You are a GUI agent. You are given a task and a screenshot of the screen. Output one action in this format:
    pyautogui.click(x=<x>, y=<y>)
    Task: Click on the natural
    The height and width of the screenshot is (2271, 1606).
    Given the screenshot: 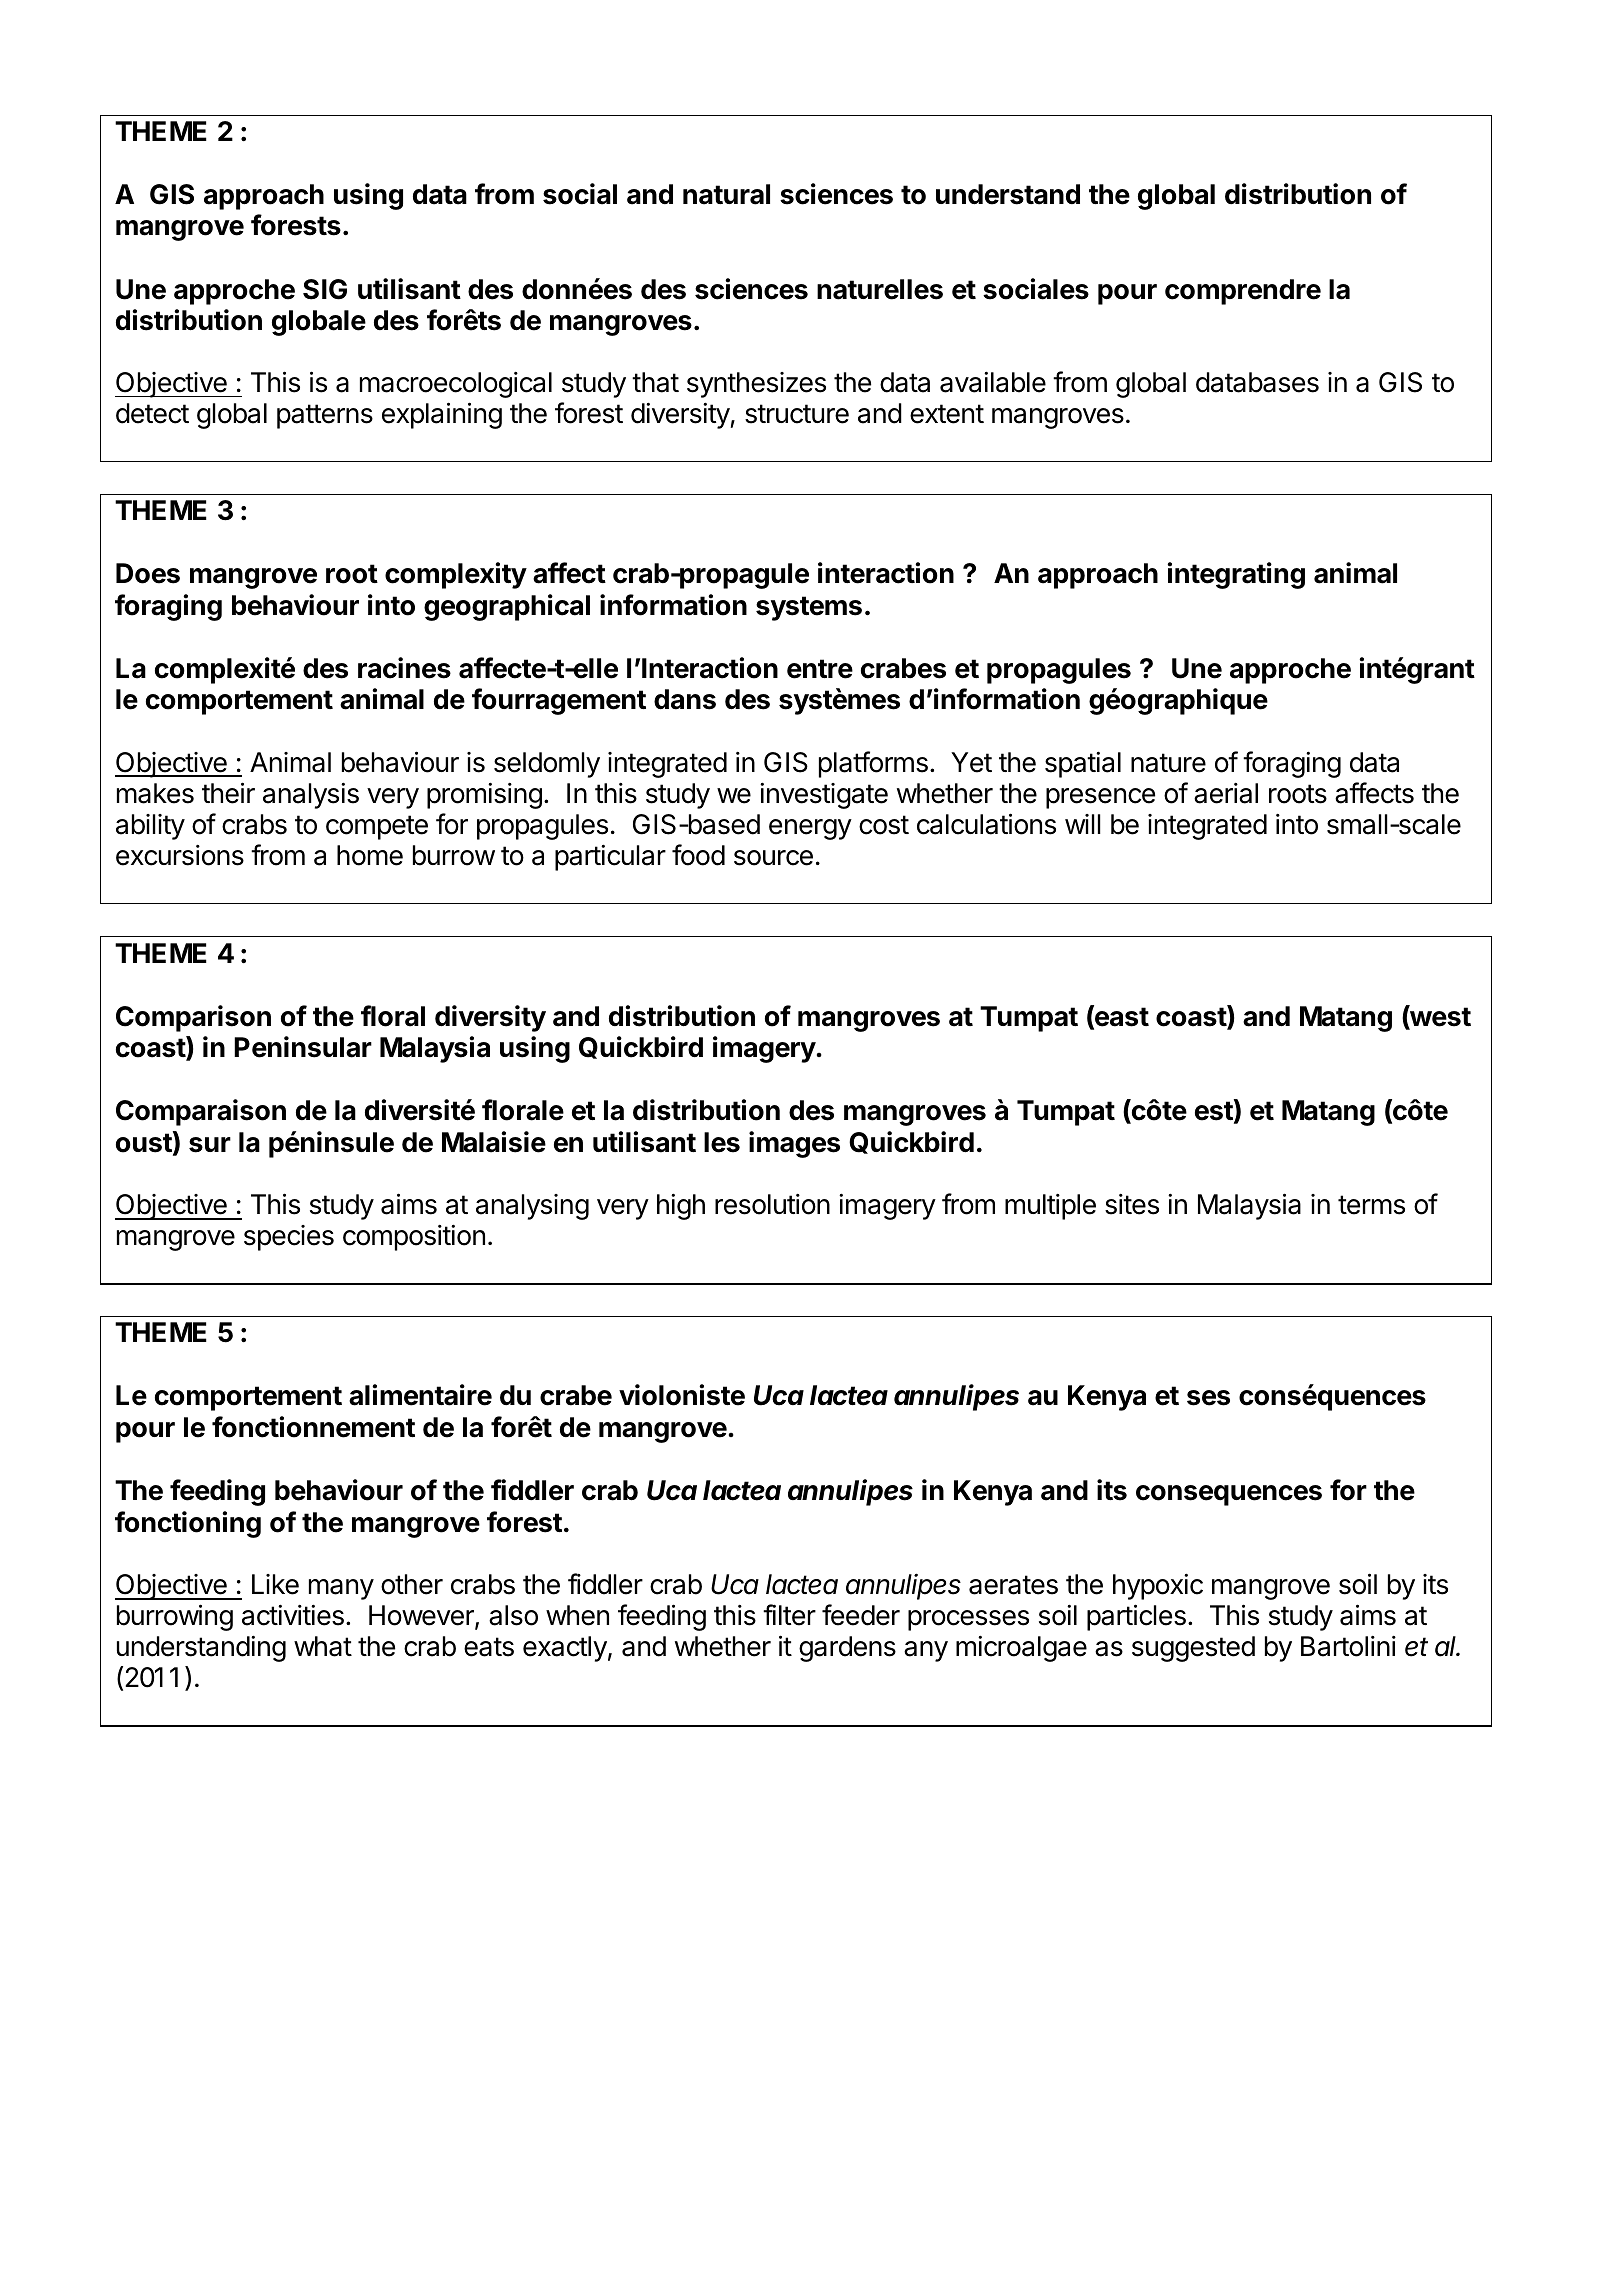 What is the action you would take?
    pyautogui.click(x=726, y=194)
